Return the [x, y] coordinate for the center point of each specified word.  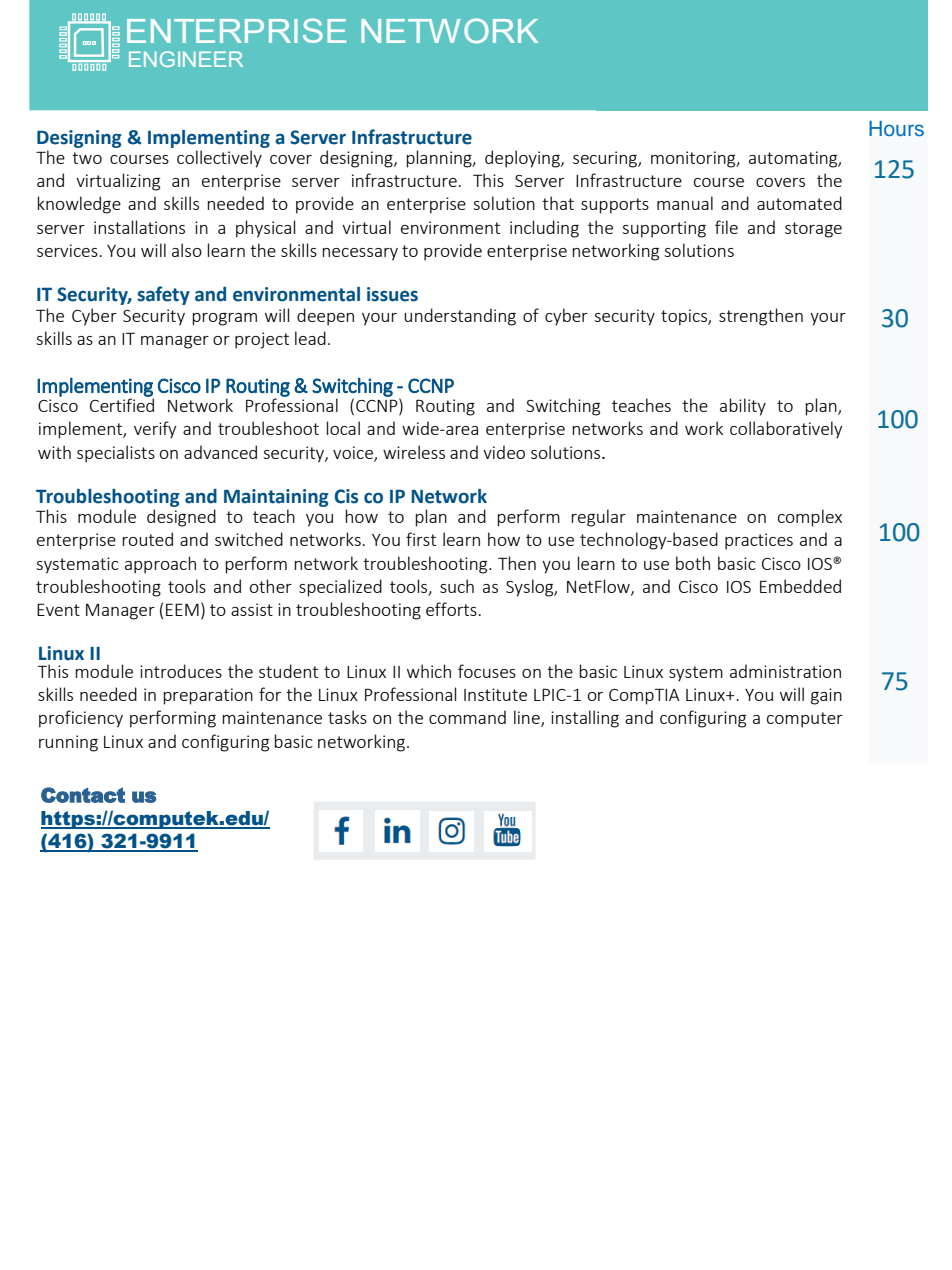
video [504, 452]
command [467, 717]
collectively [219, 159]
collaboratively [786, 430]
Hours [896, 129]
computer [805, 720]
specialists [116, 454]
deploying [523, 159]
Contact [83, 795]
